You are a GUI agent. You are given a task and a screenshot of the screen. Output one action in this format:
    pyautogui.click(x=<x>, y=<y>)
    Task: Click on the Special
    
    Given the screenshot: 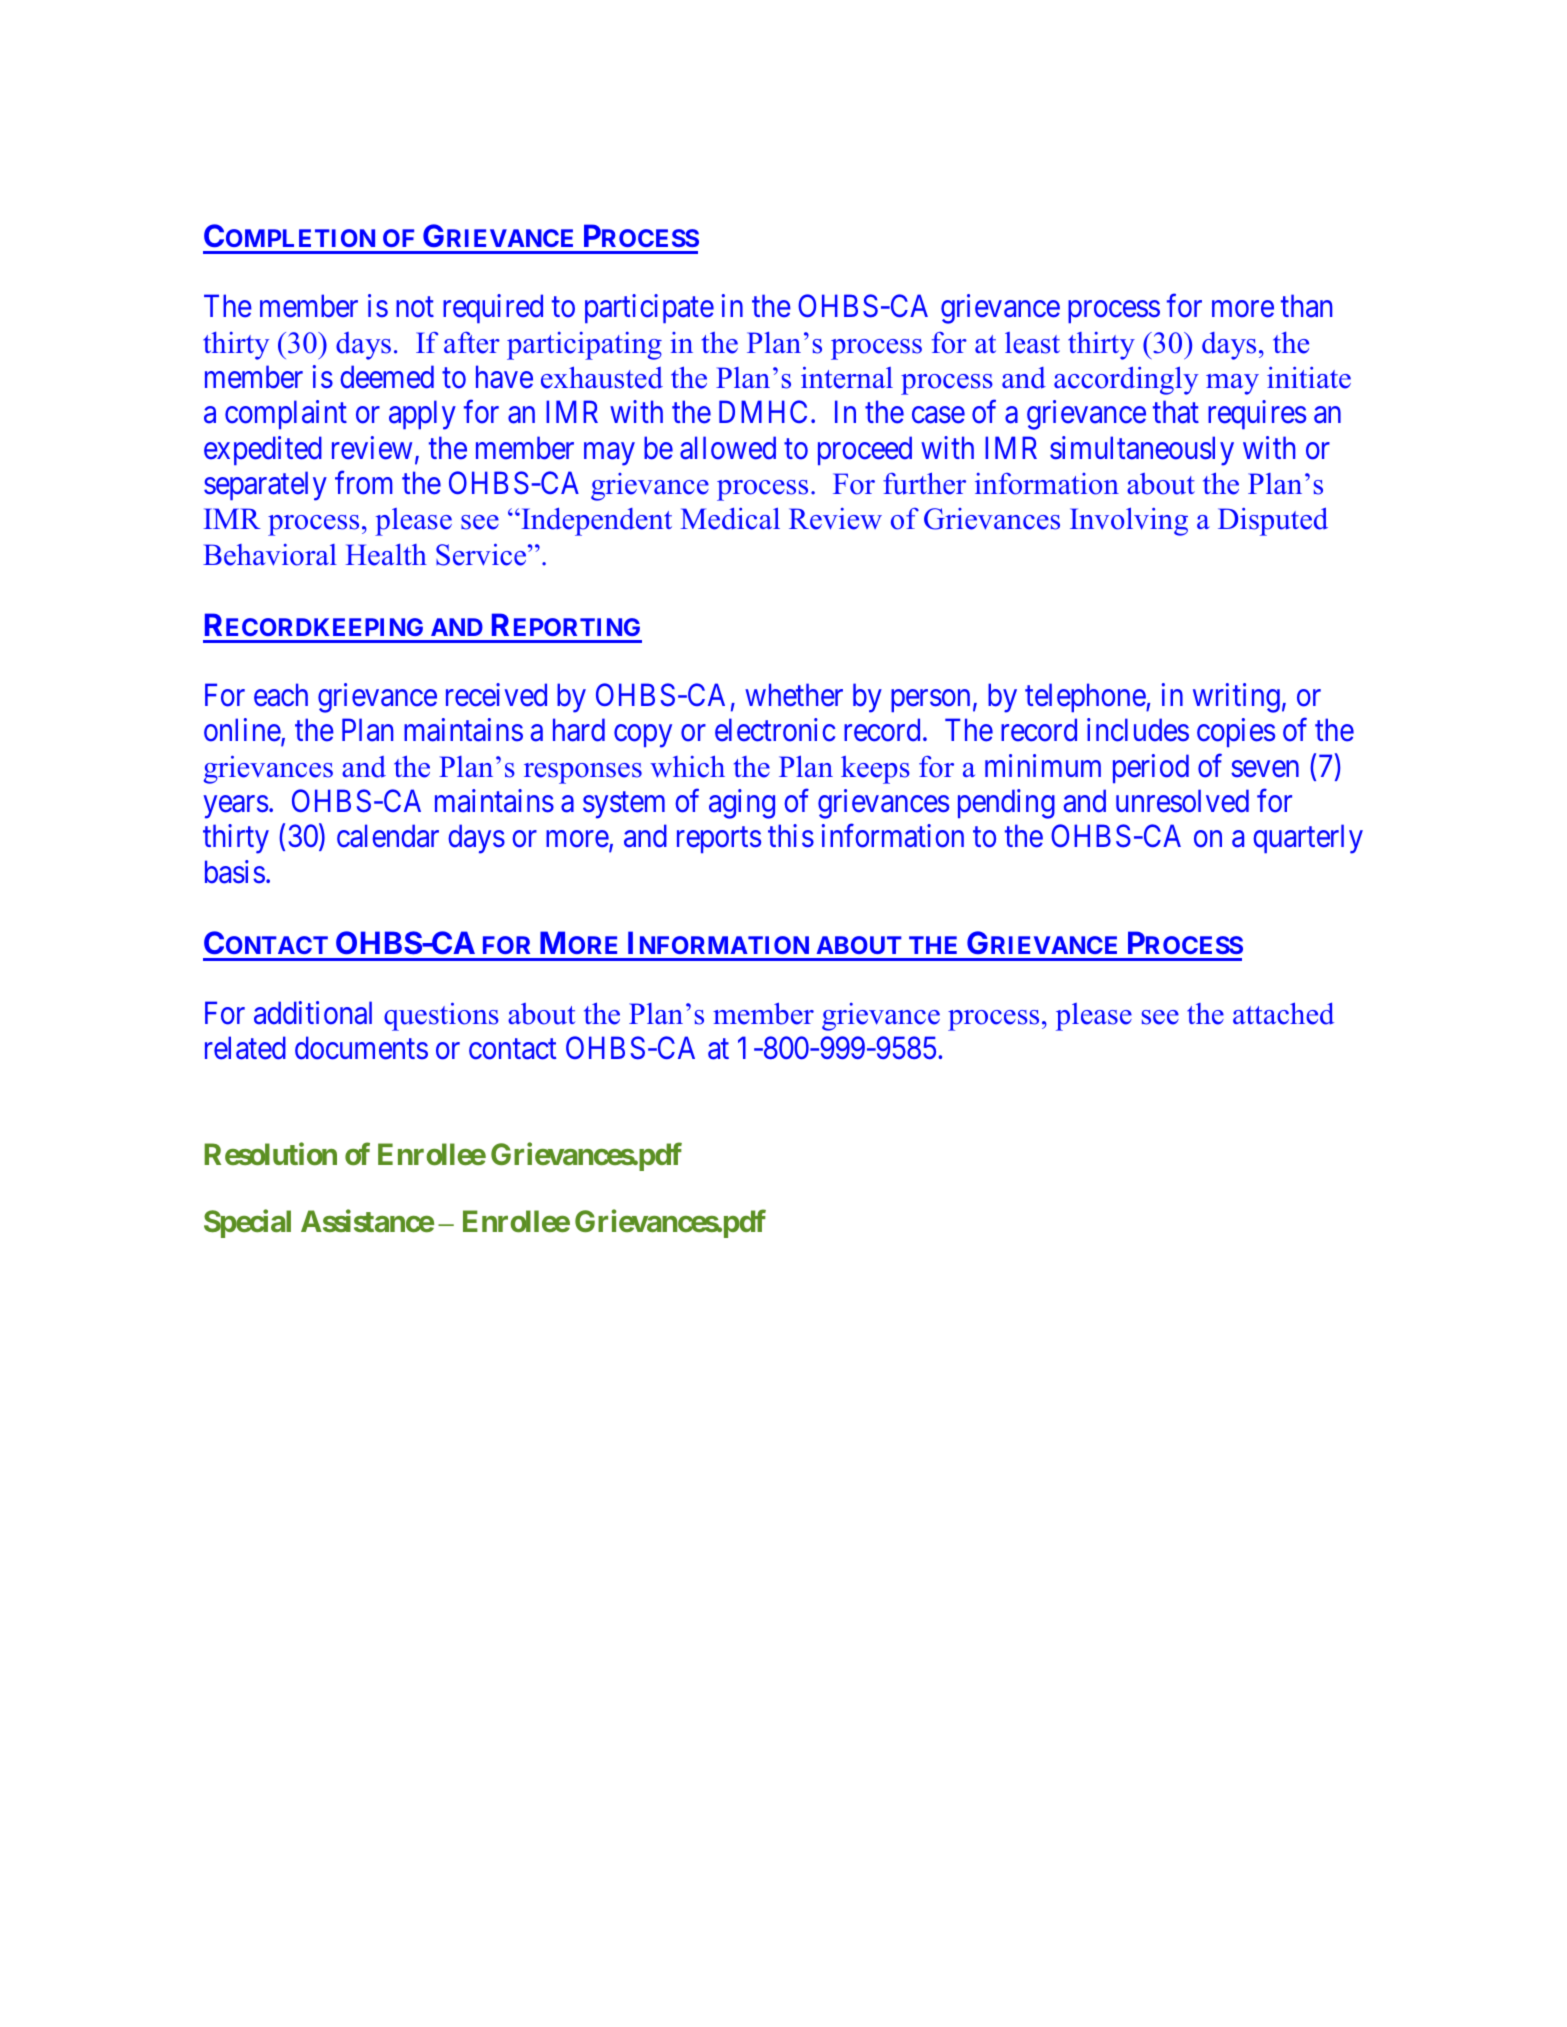 What is the action you would take?
    pyautogui.click(x=247, y=1224)
